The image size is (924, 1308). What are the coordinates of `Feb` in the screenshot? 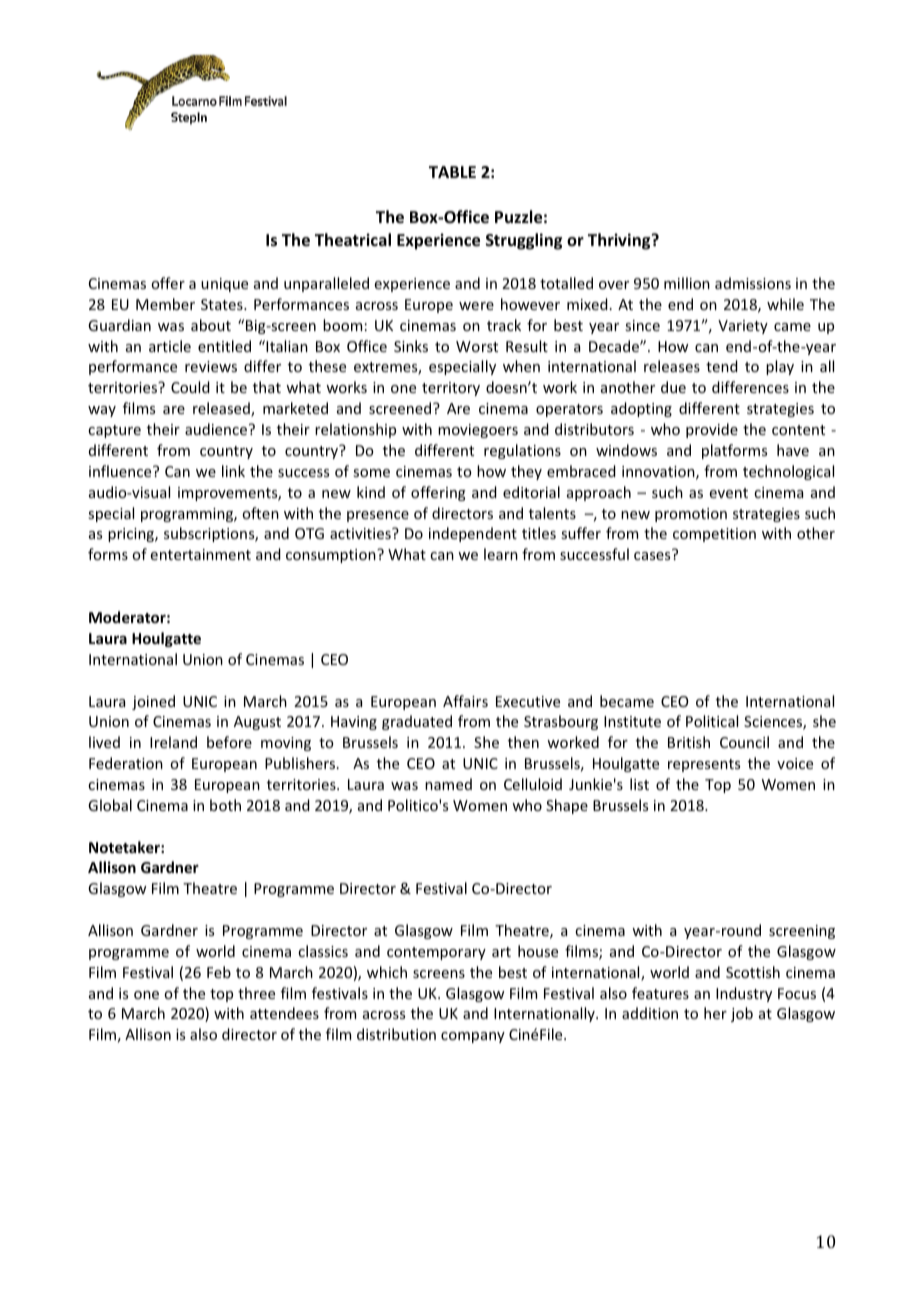 It's located at (219, 972).
